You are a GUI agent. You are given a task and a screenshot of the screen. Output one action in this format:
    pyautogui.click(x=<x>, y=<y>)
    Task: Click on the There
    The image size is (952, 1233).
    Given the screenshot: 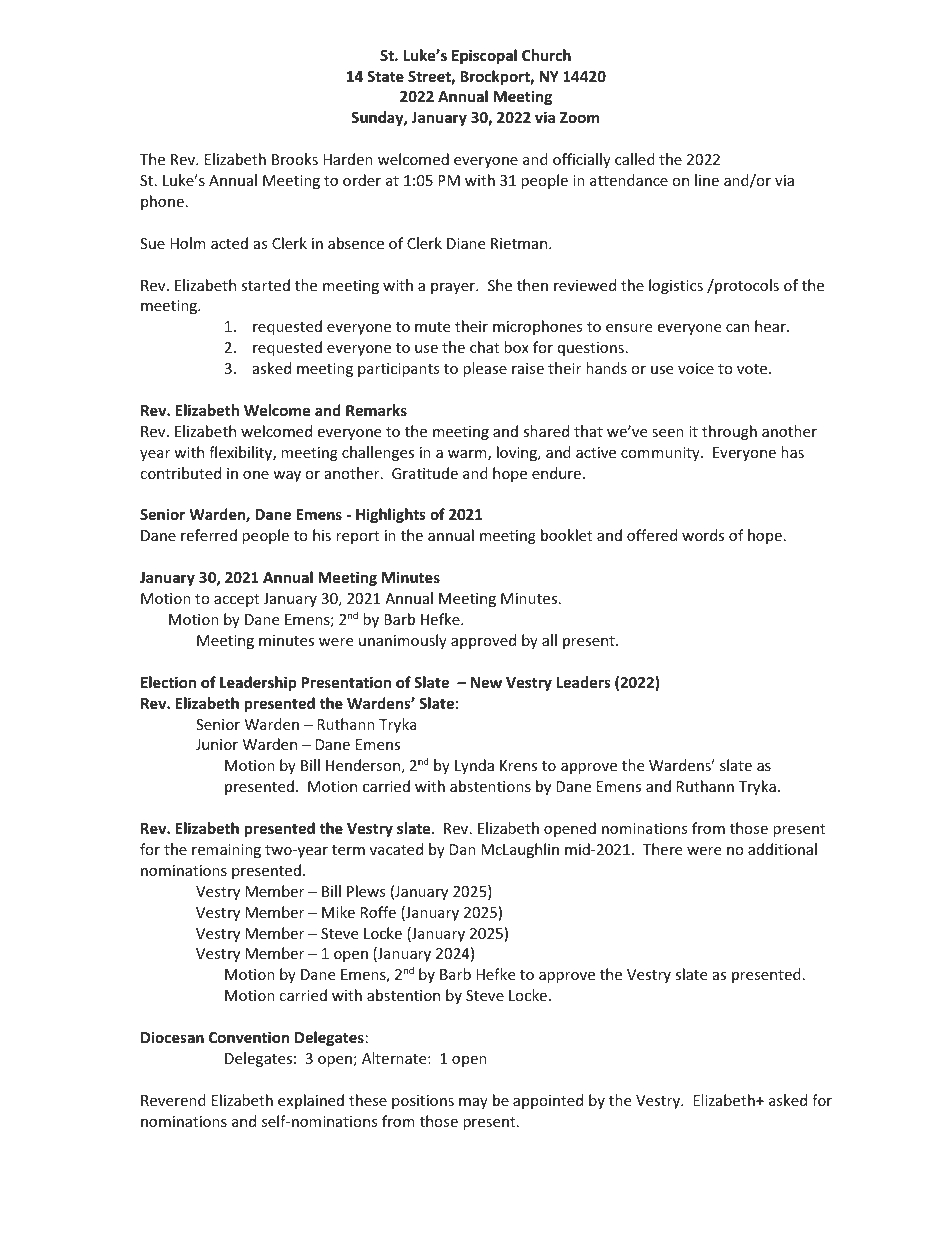 What is the action you would take?
    pyautogui.click(x=662, y=849)
